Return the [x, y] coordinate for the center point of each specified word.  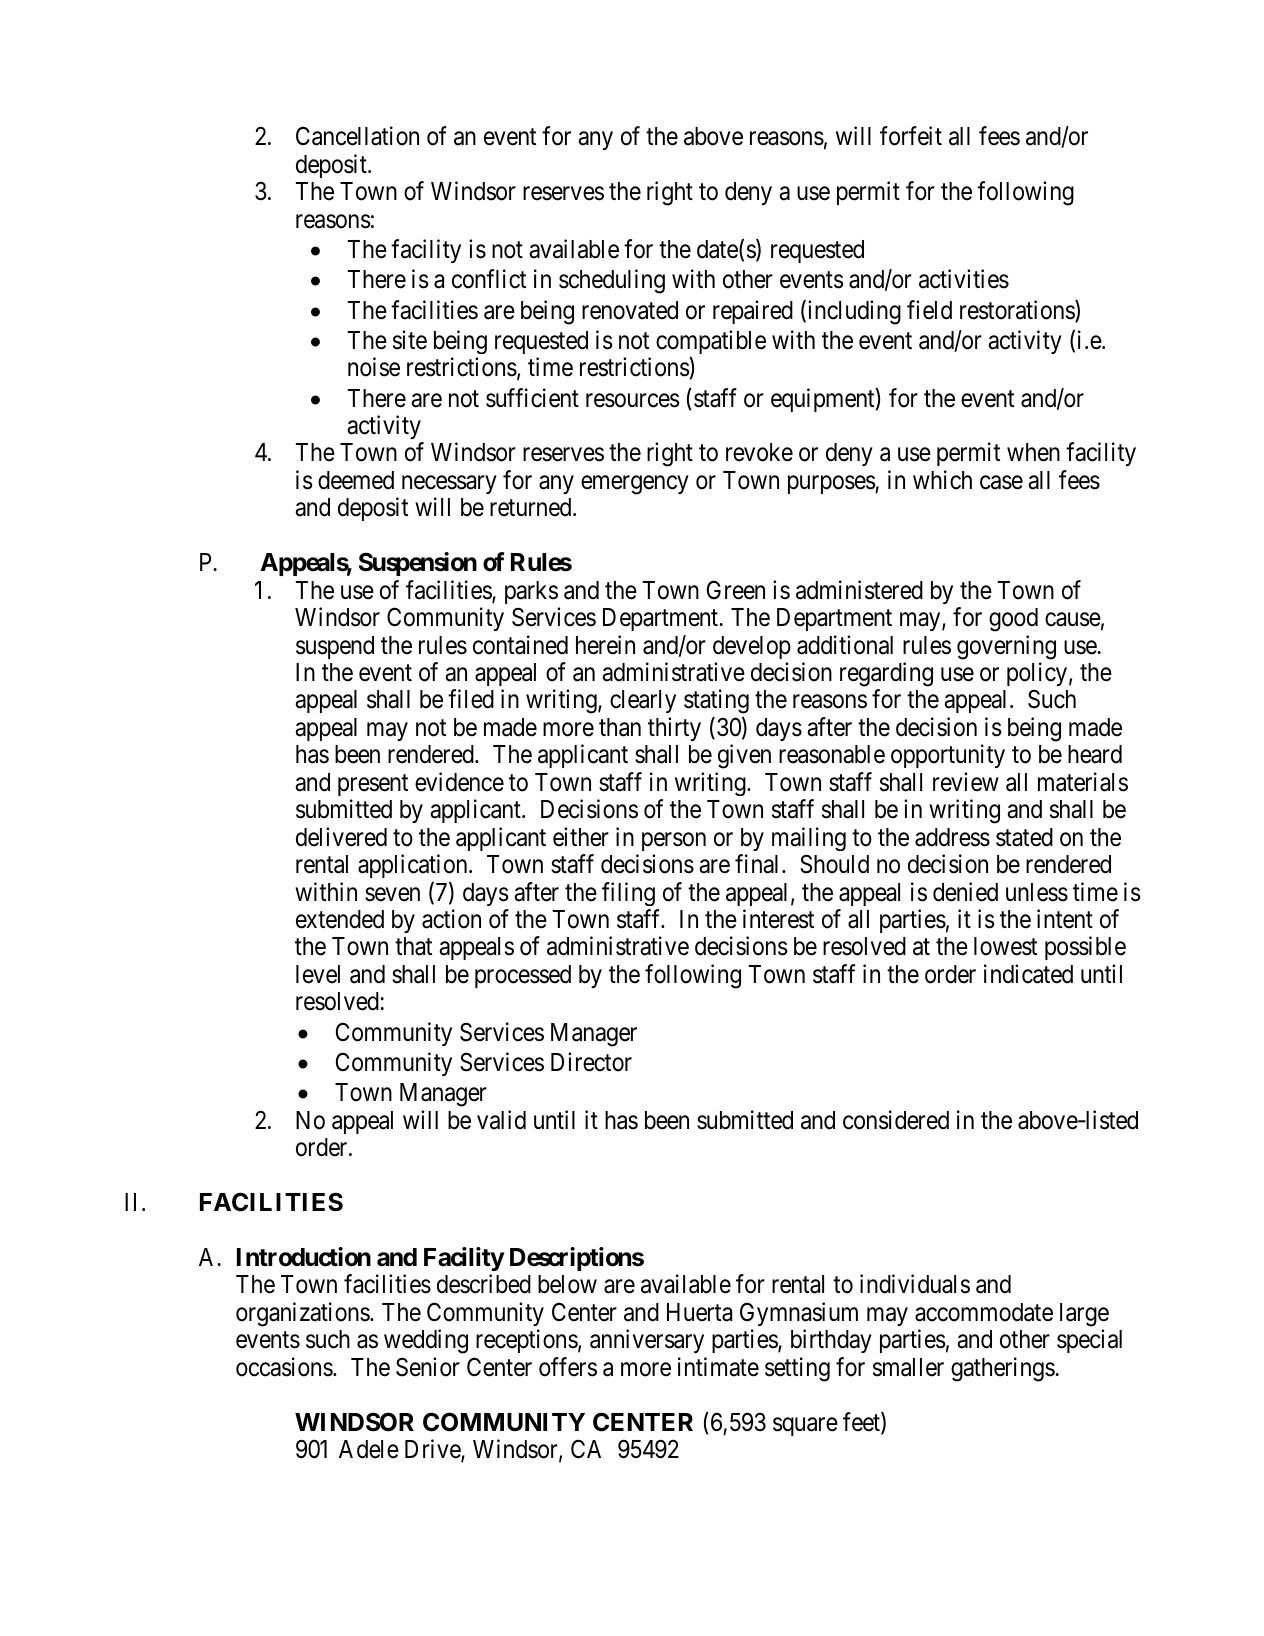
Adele [369, 1449]
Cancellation [357, 136]
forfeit [911, 136]
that [413, 946]
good [1013, 620]
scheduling [612, 281]
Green [736, 590]
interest [778, 919]
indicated [1028, 974]
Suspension [418, 564]
